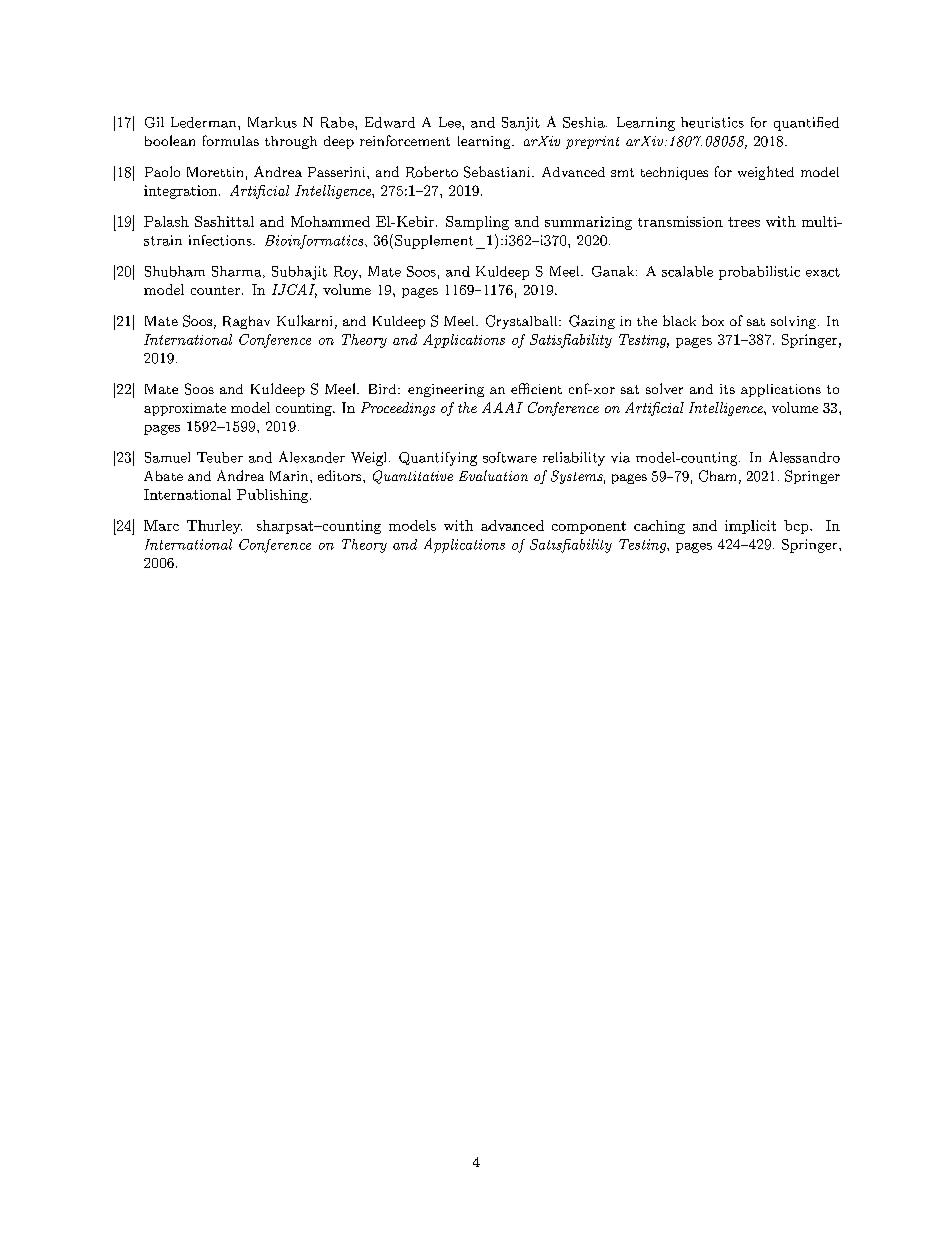  What do you see at coordinates (713, 320) in the document?
I see `box` at bounding box center [713, 320].
